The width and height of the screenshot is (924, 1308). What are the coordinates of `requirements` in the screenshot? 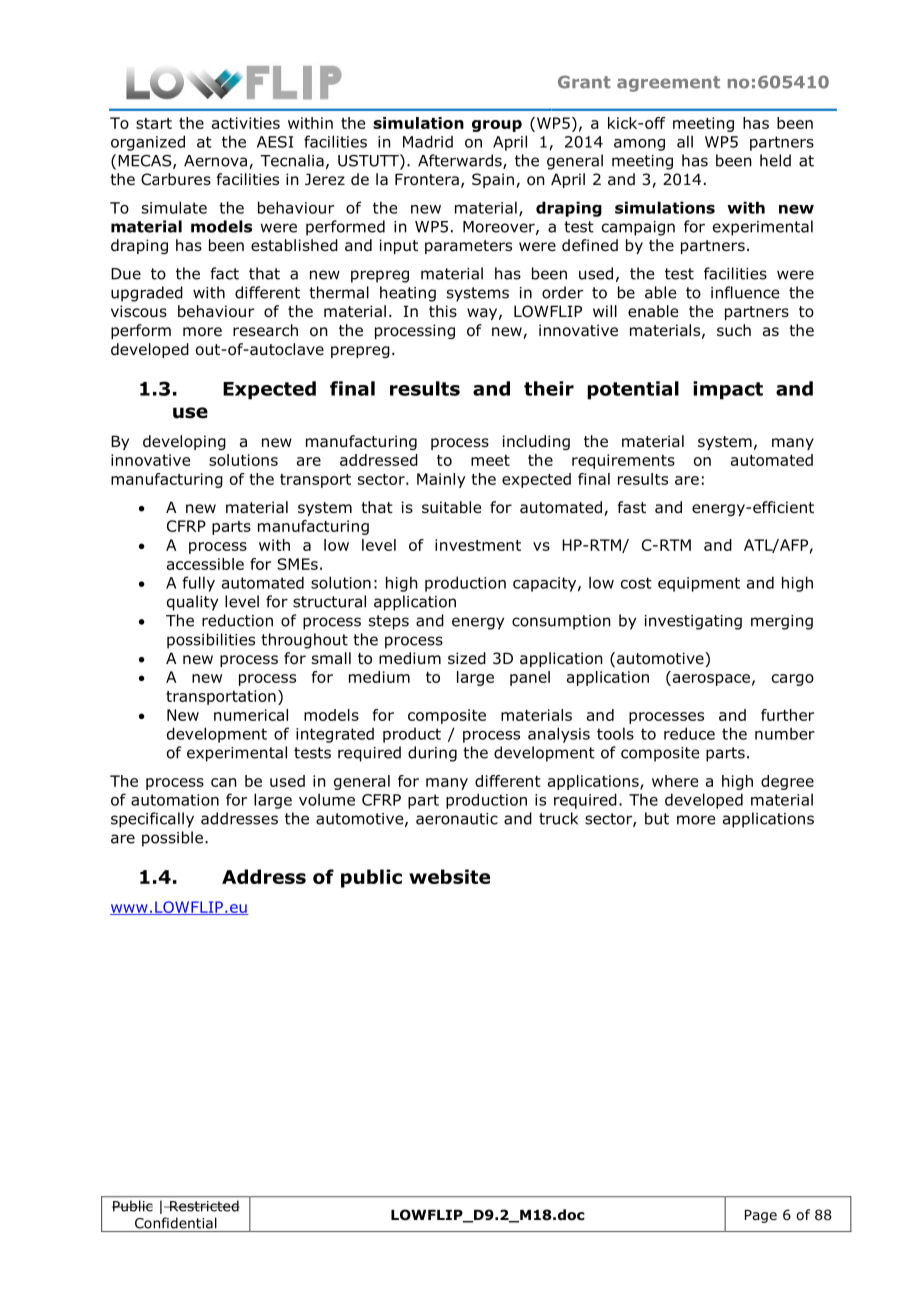 It's located at (623, 461).
